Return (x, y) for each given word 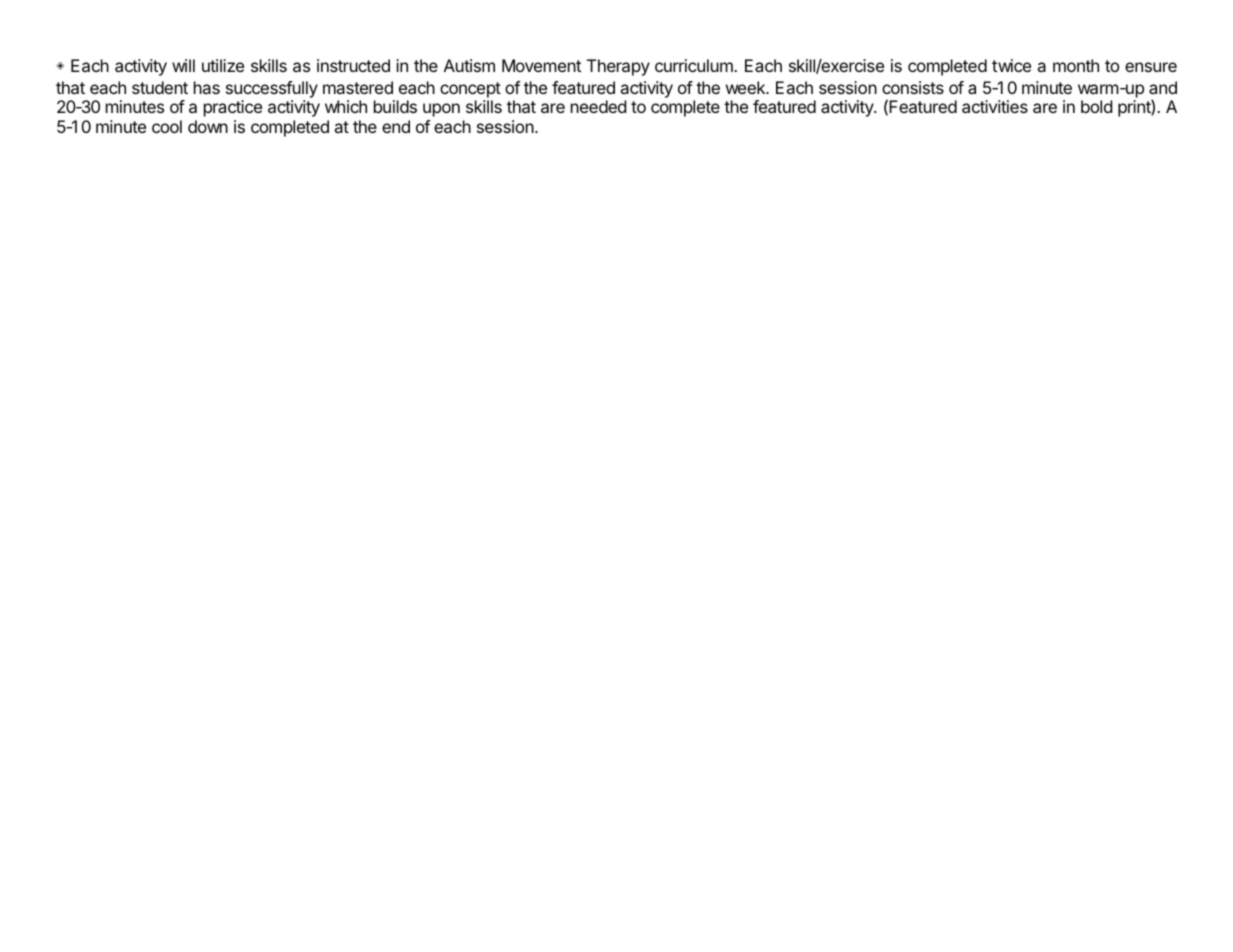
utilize (223, 65)
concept (470, 90)
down (208, 126)
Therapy (618, 67)
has (207, 87)
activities (995, 106)
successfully (272, 89)
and (1163, 87)
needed (598, 106)
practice (233, 108)
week (746, 87)
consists (913, 87)
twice (1011, 65)
